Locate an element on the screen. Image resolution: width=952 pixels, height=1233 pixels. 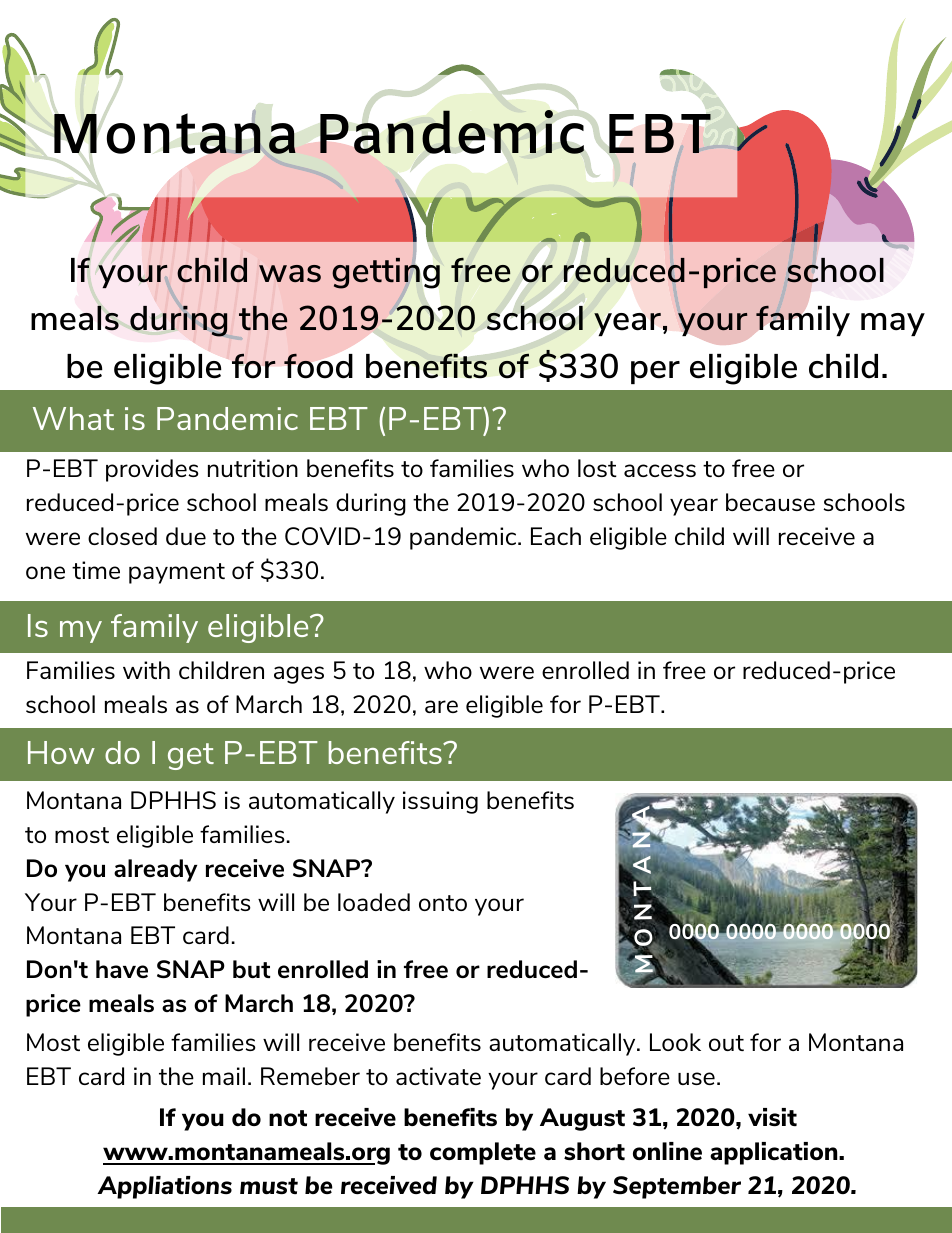
payment is located at coordinates (177, 573).
